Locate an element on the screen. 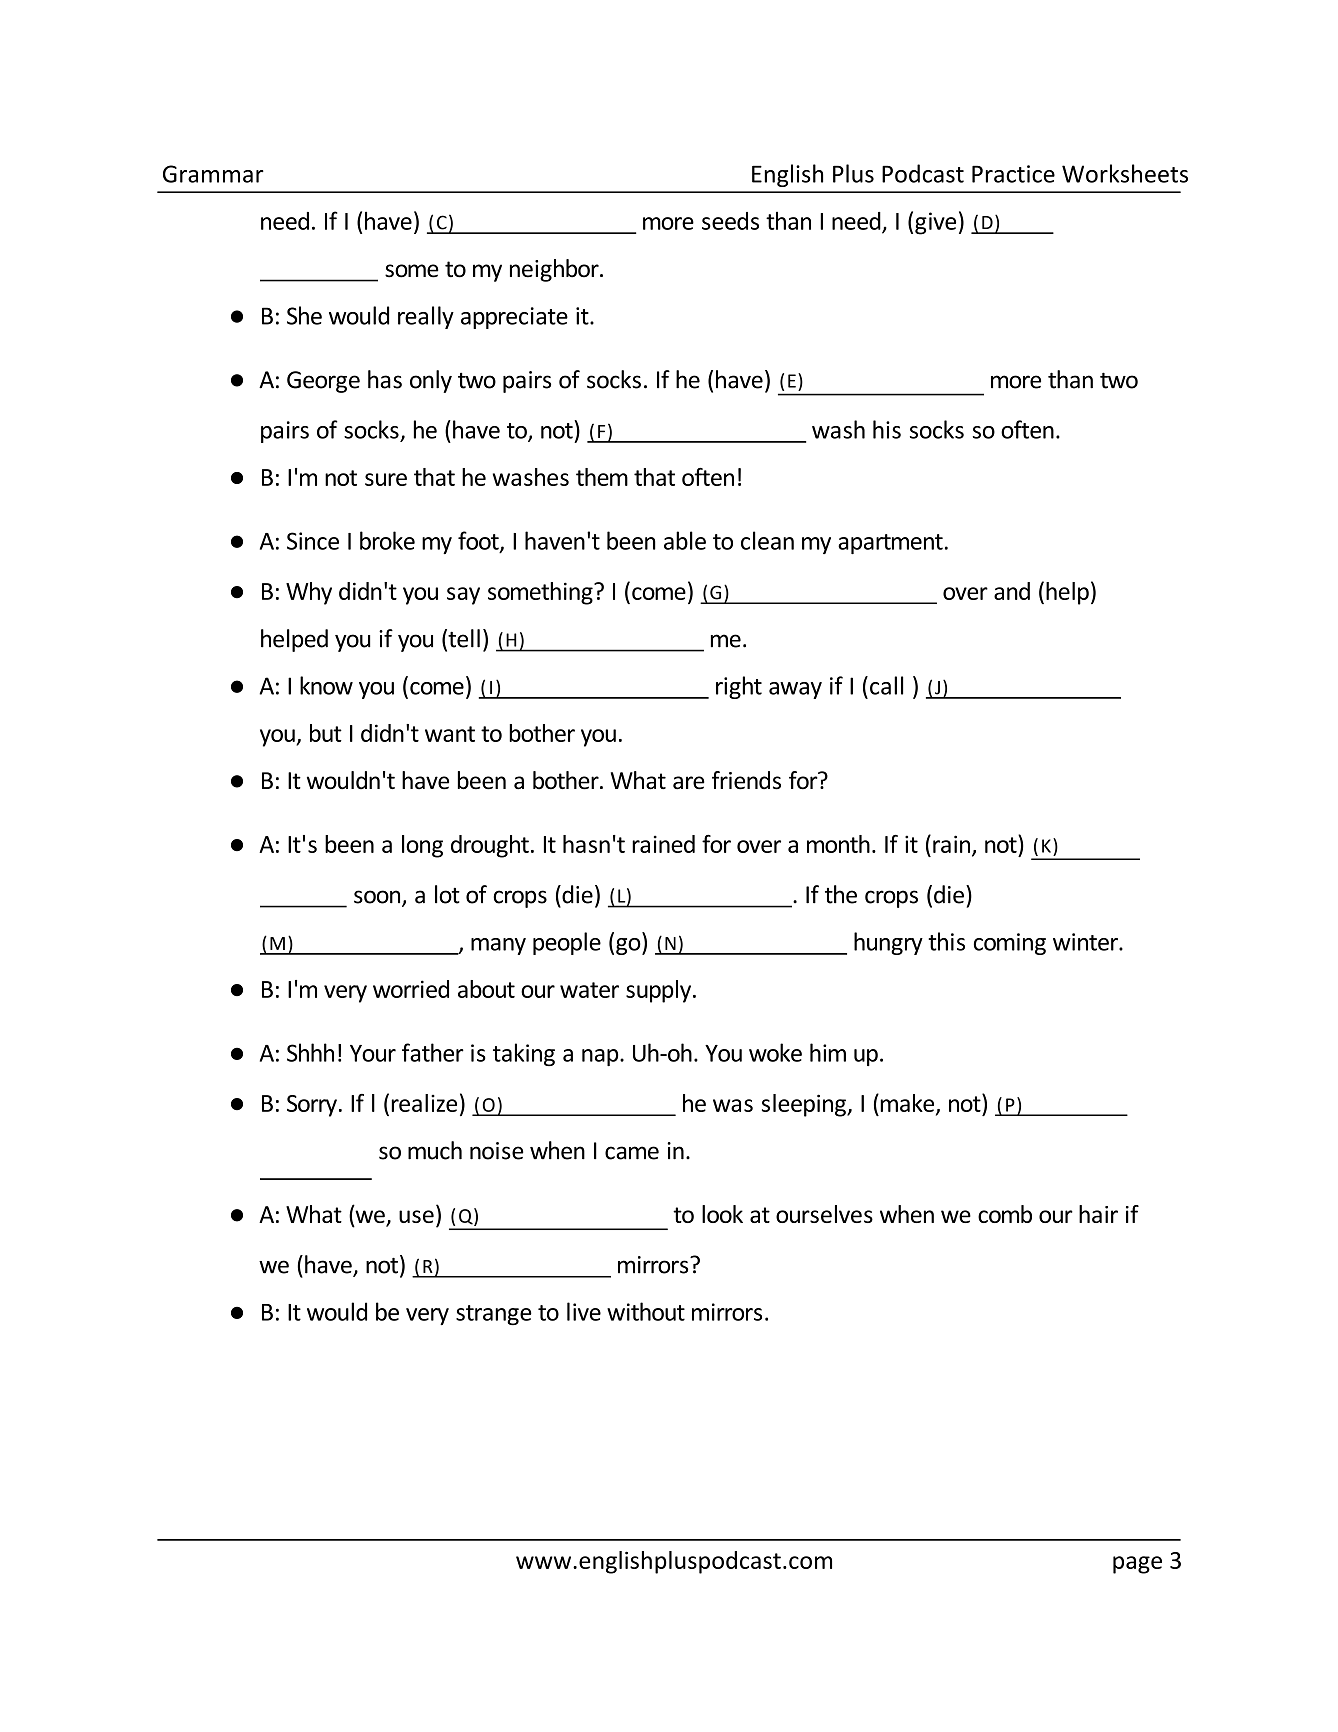 This screenshot has width=1338, height=1732. without is located at coordinates (646, 1311).
